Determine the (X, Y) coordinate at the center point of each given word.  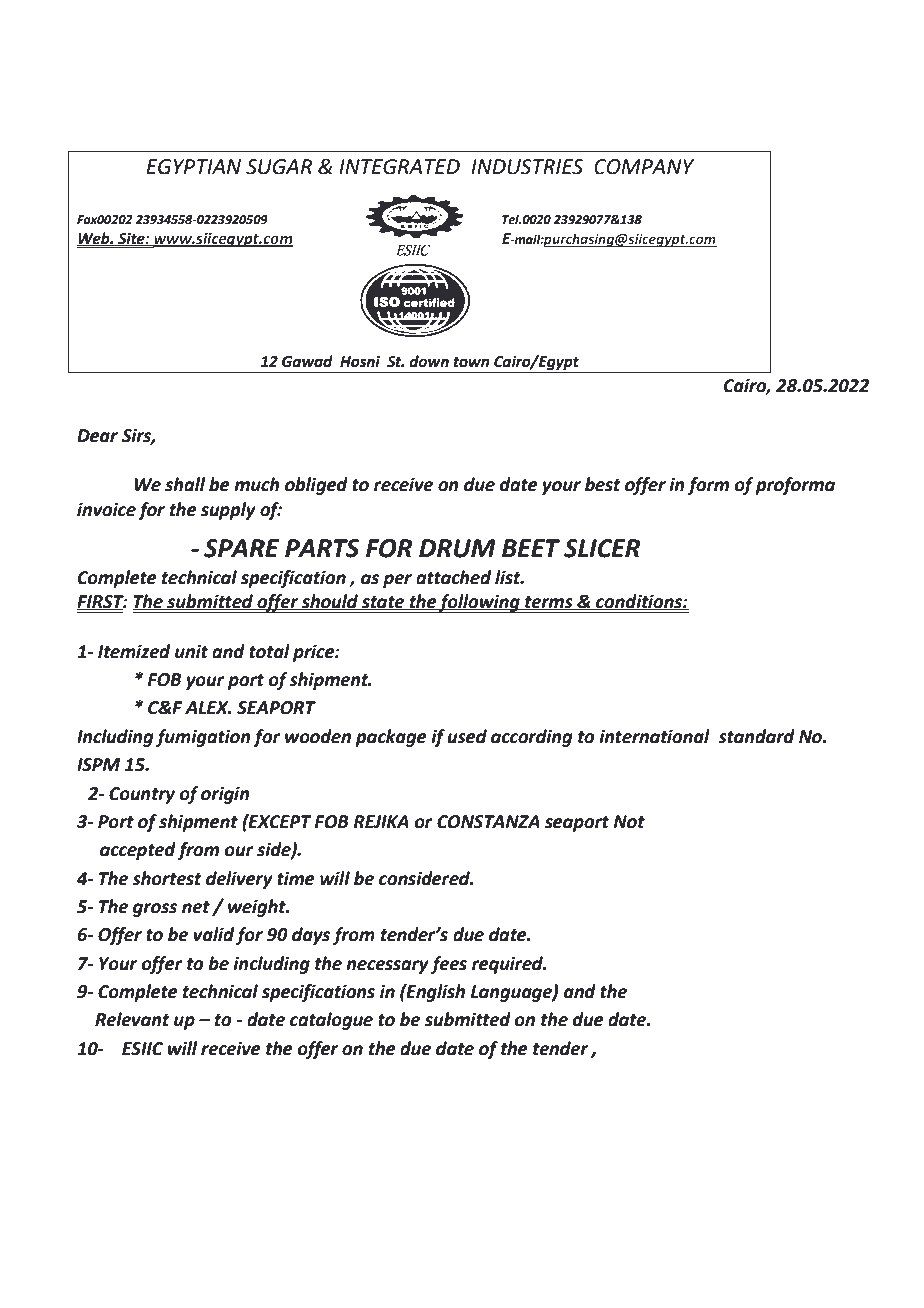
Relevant (132, 1019)
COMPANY (644, 167)
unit (191, 652)
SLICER (602, 548)
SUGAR (279, 167)
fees (449, 965)
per (397, 581)
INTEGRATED (399, 167)
